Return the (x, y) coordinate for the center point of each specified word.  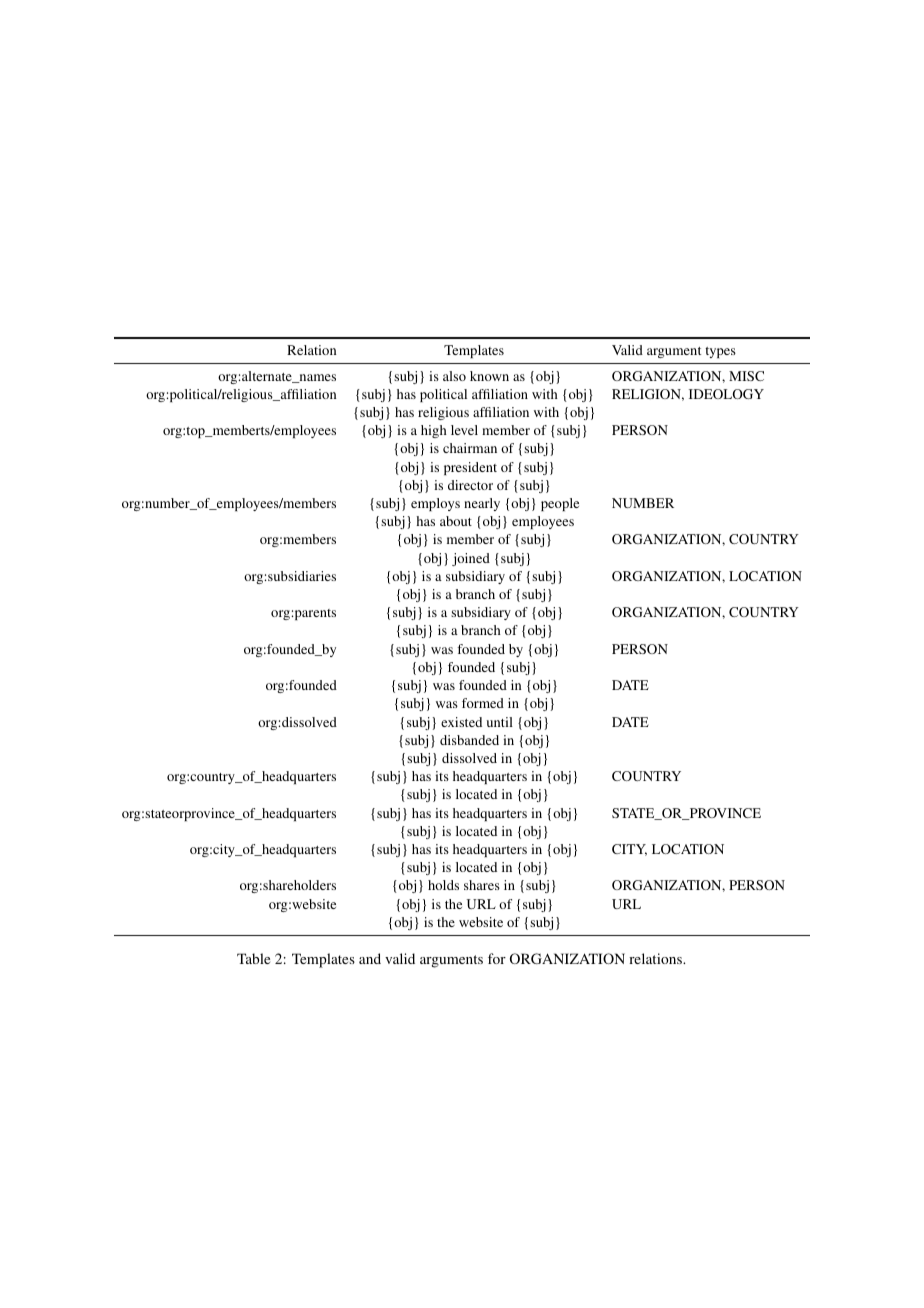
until (500, 722)
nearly (482, 504)
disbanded (469, 740)
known (489, 376)
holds (443, 885)
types (720, 352)
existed (461, 722)
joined (471, 559)
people (560, 504)
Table (253, 958)
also (454, 376)
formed (483, 703)
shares (482, 885)
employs (435, 504)
